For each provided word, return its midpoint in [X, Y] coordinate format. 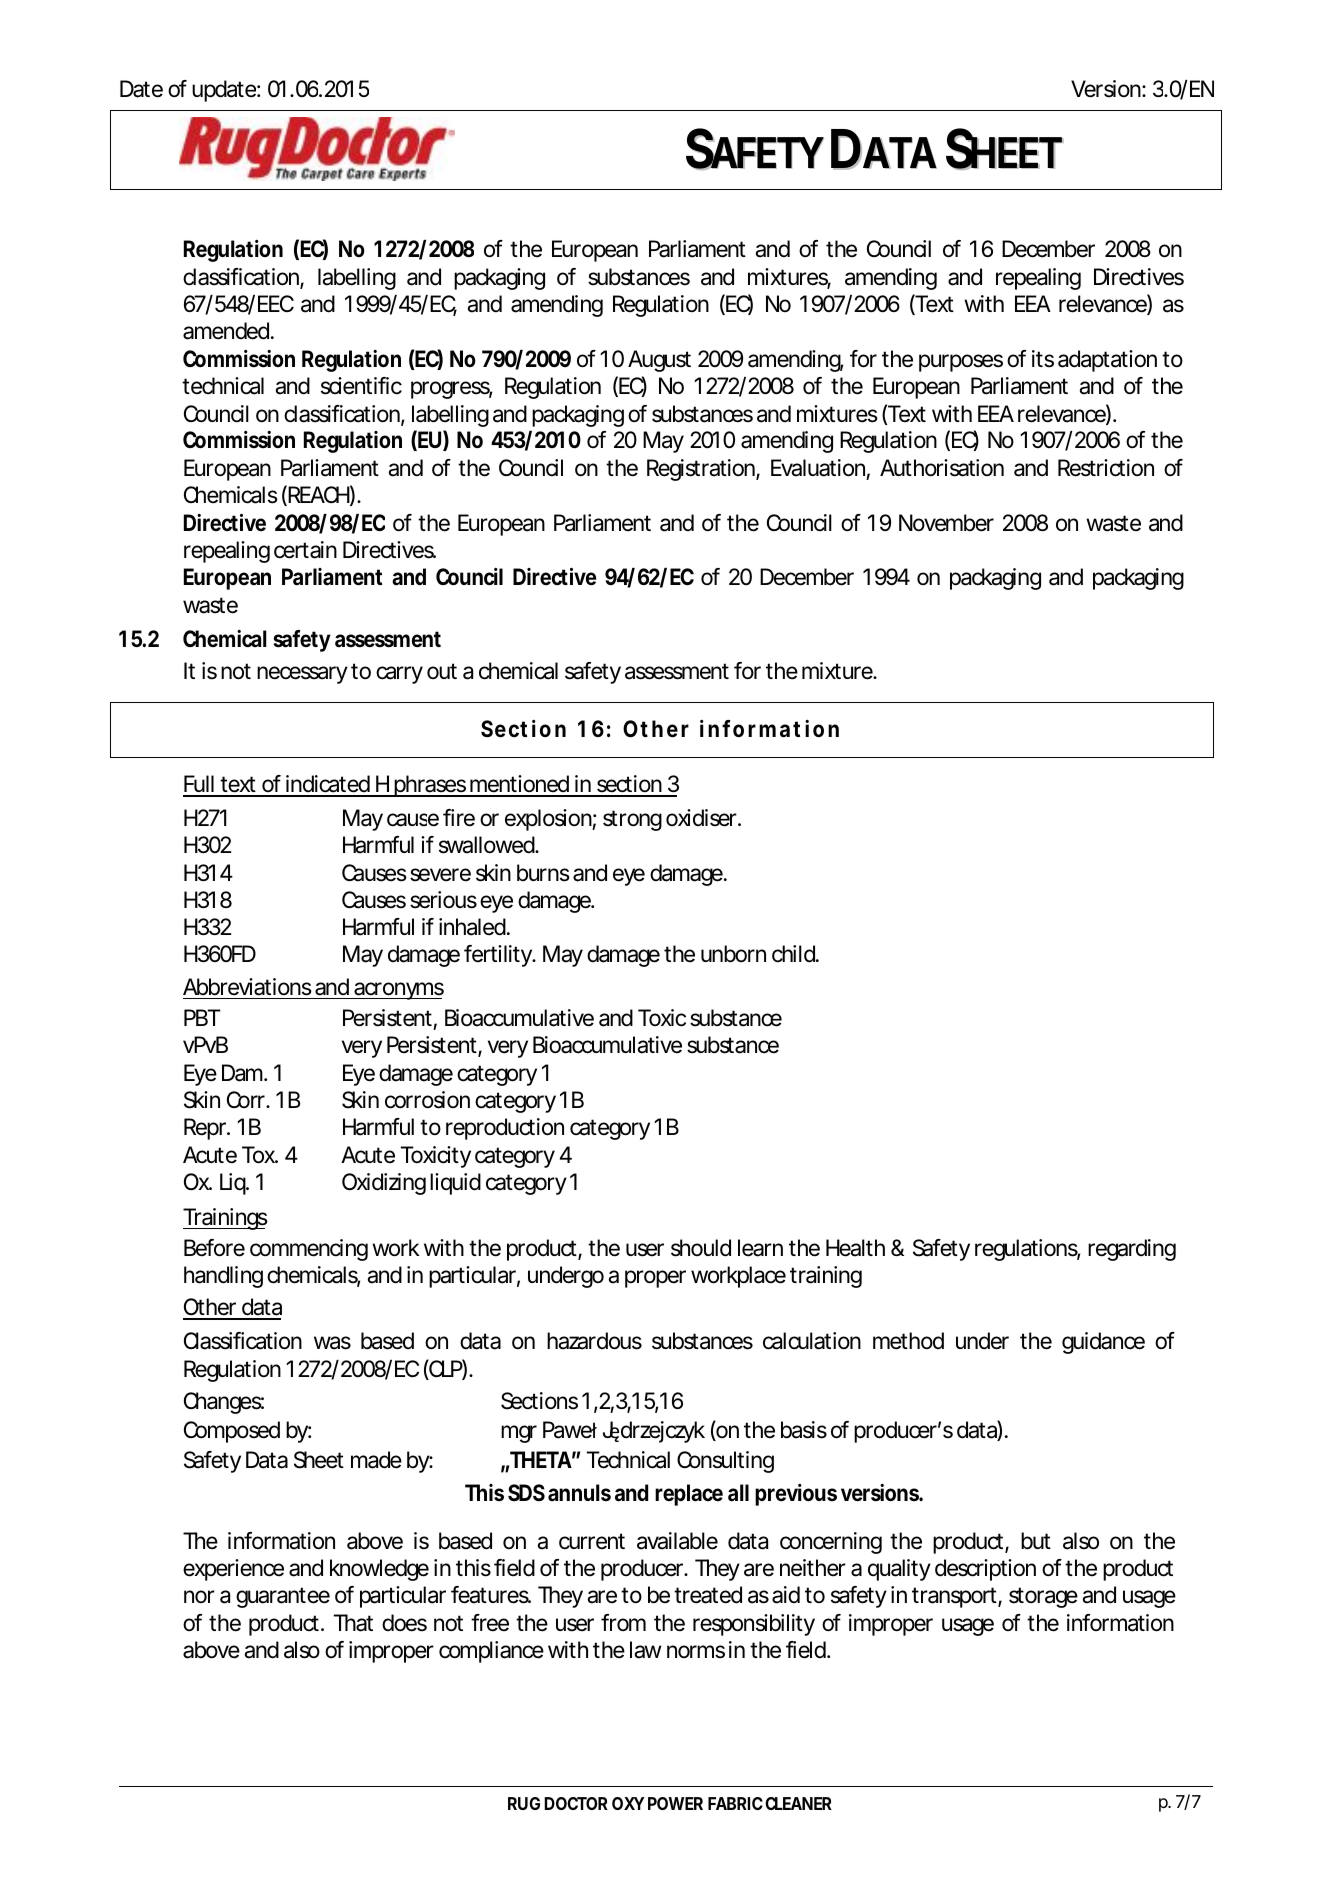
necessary [302, 675]
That [353, 1623]
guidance [1103, 1343]
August [659, 361]
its [1043, 359]
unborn [733, 954]
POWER [675, 1803]
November [946, 523]
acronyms [398, 991]
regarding [1132, 1250]
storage [1043, 1597]
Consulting [725, 1462]
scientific [361, 386]
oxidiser [702, 818]
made [376, 1460]
